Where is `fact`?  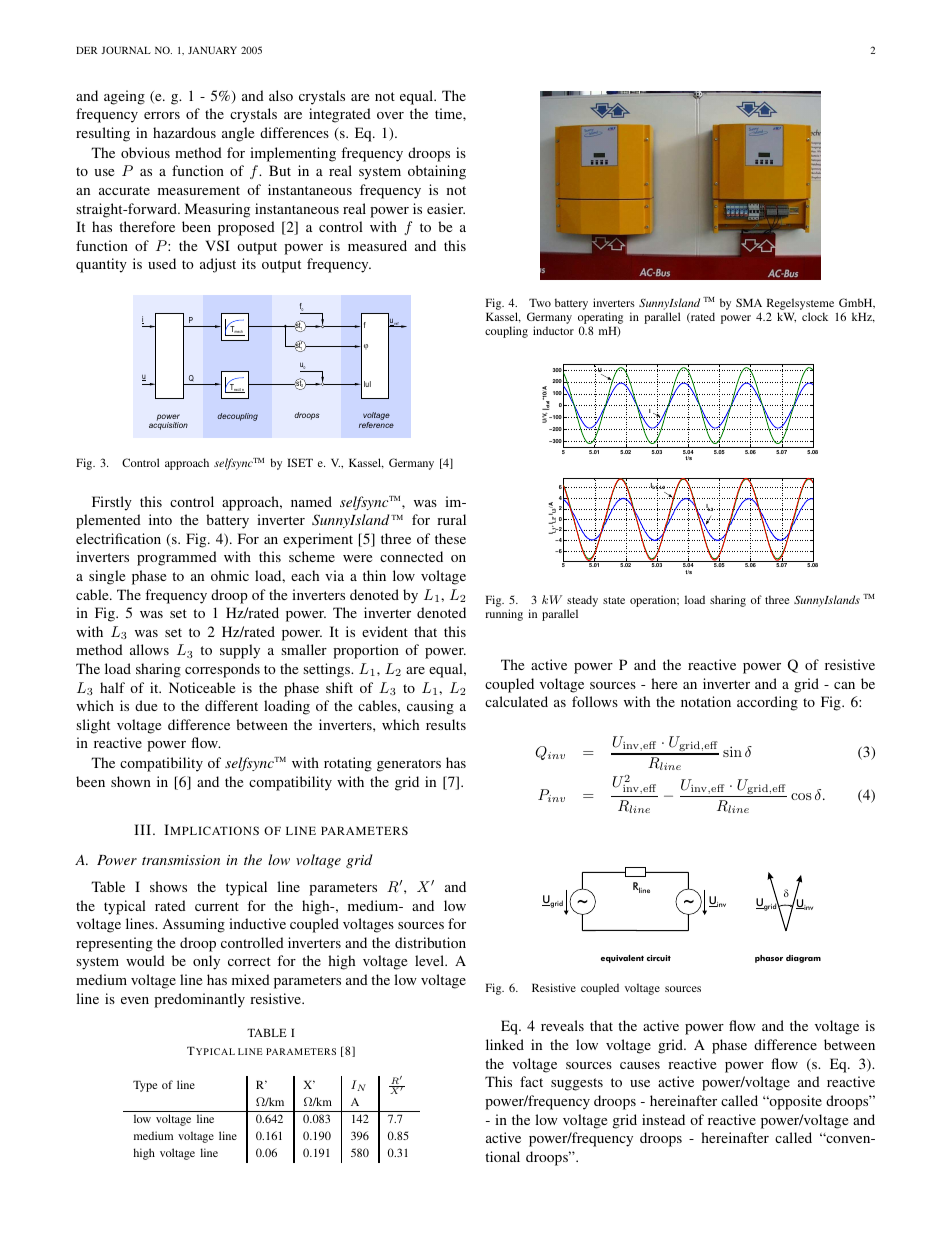
fact is located at coordinates (531, 1081).
